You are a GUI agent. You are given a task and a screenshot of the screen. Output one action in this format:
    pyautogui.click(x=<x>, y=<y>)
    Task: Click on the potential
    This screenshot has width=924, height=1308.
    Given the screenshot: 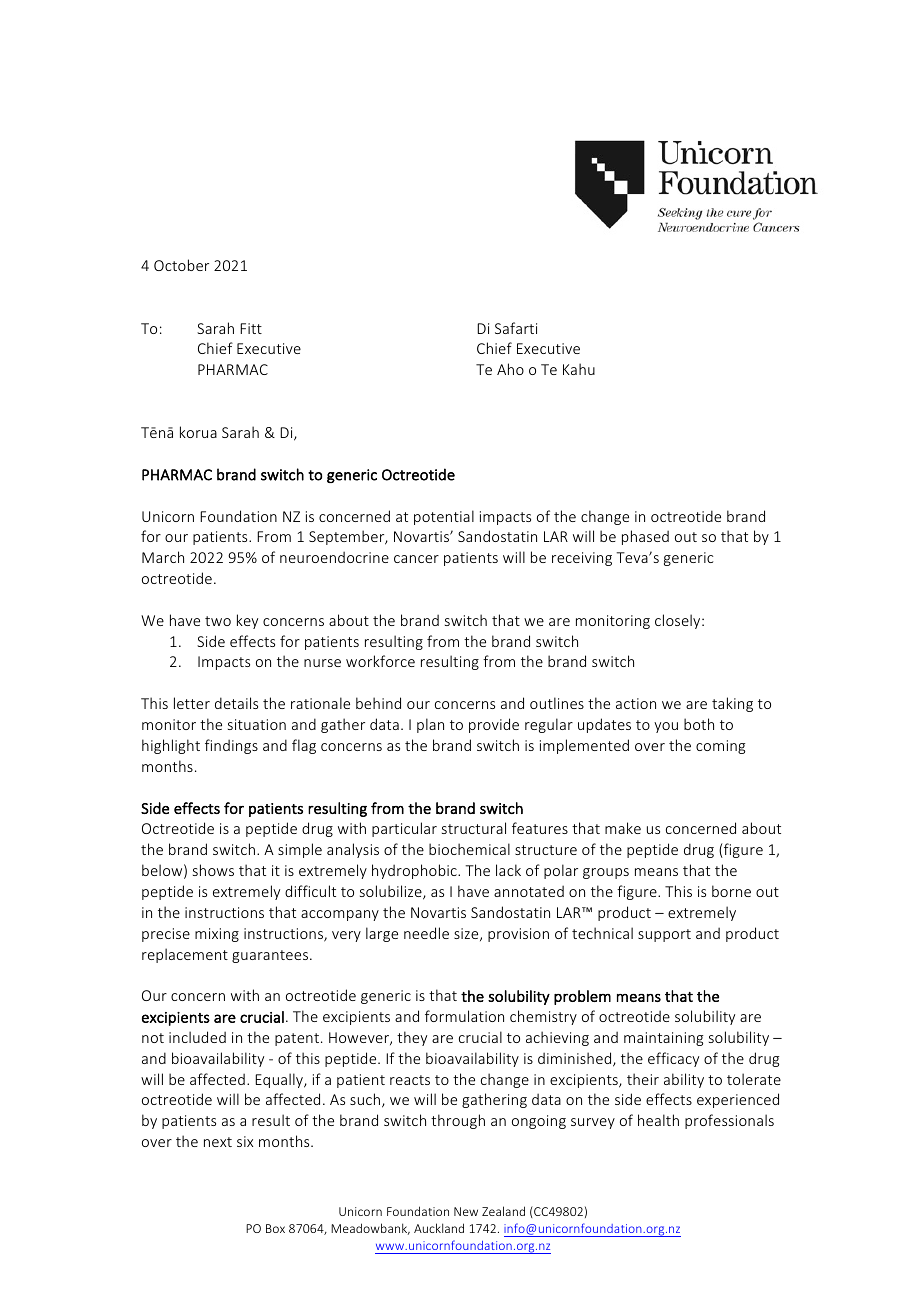 What is the action you would take?
    pyautogui.click(x=444, y=517)
